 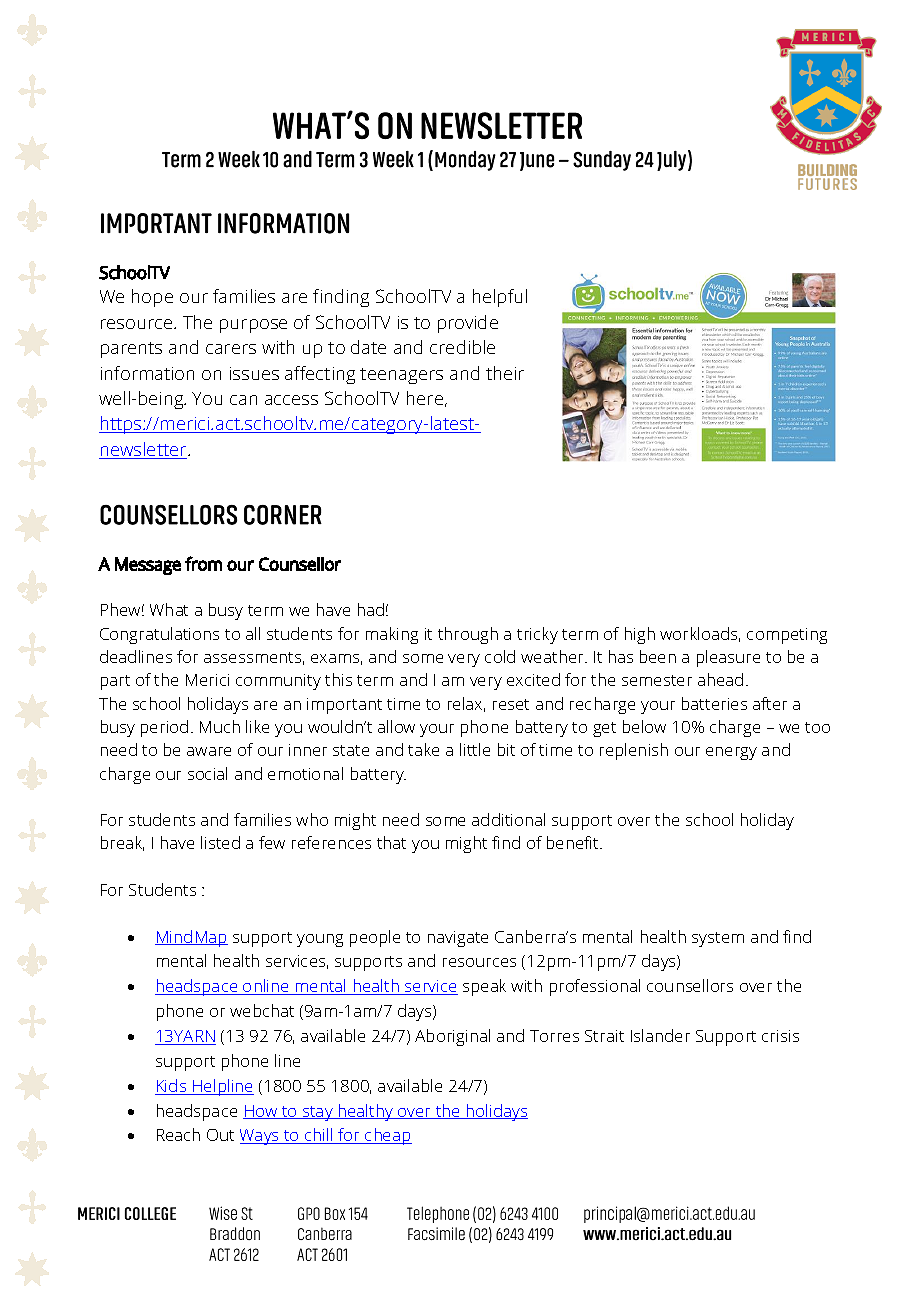 What do you see at coordinates (500, 298) in the page?
I see `helpful` at bounding box center [500, 298].
